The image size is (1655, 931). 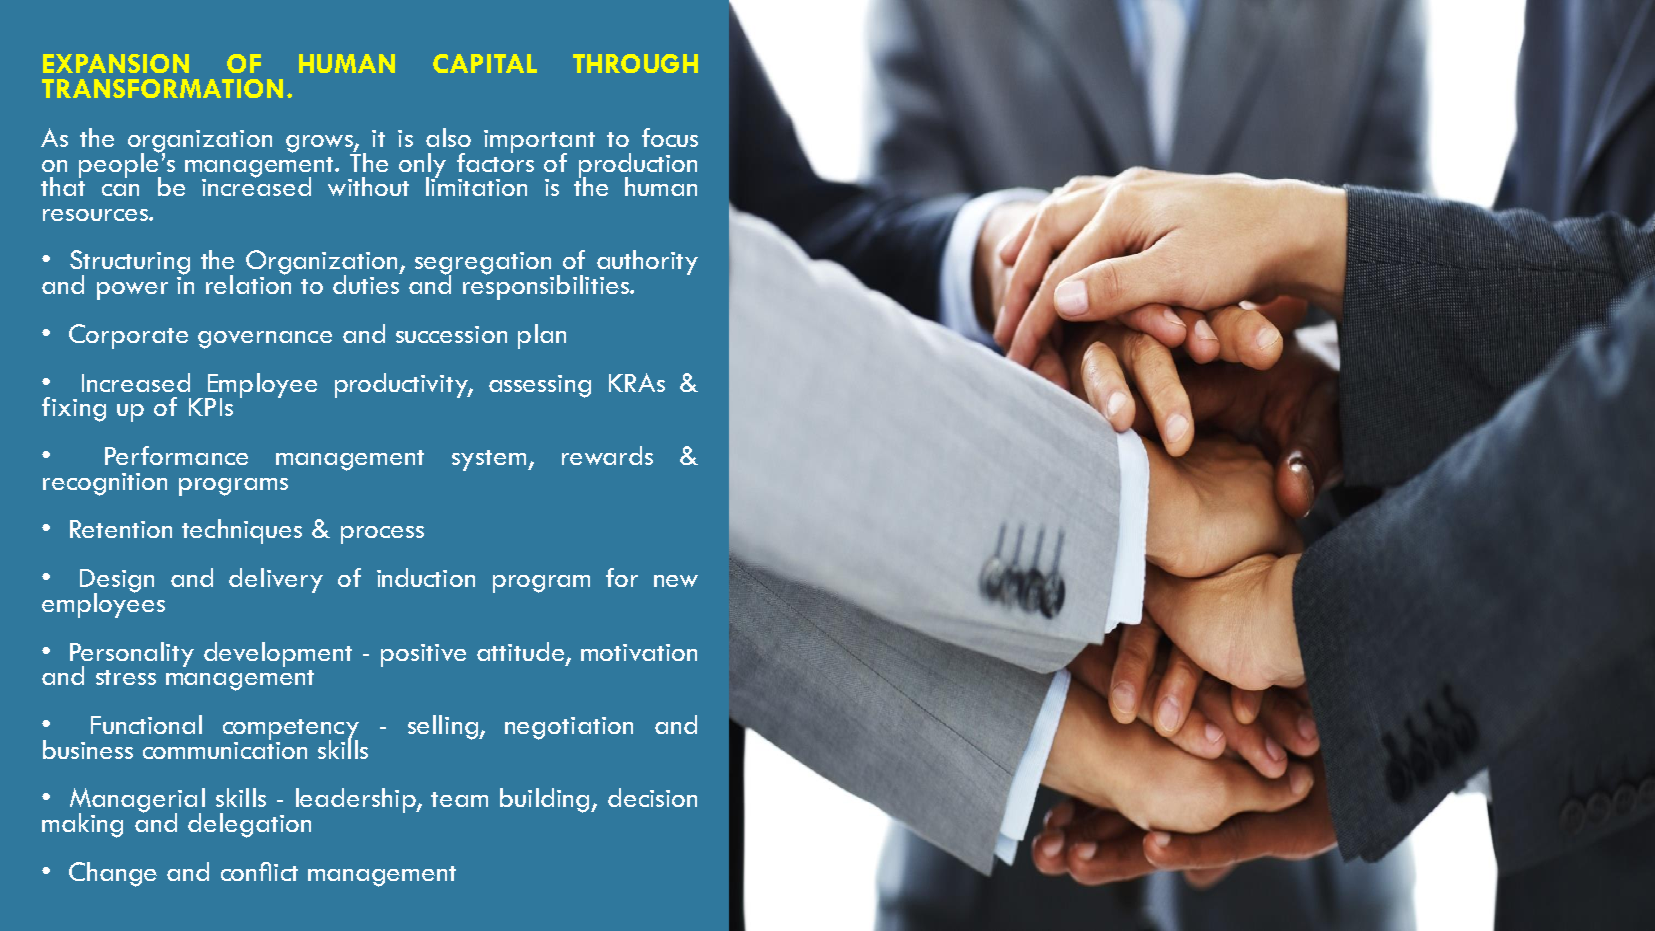 I want to click on rewards, so click(x=607, y=455).
